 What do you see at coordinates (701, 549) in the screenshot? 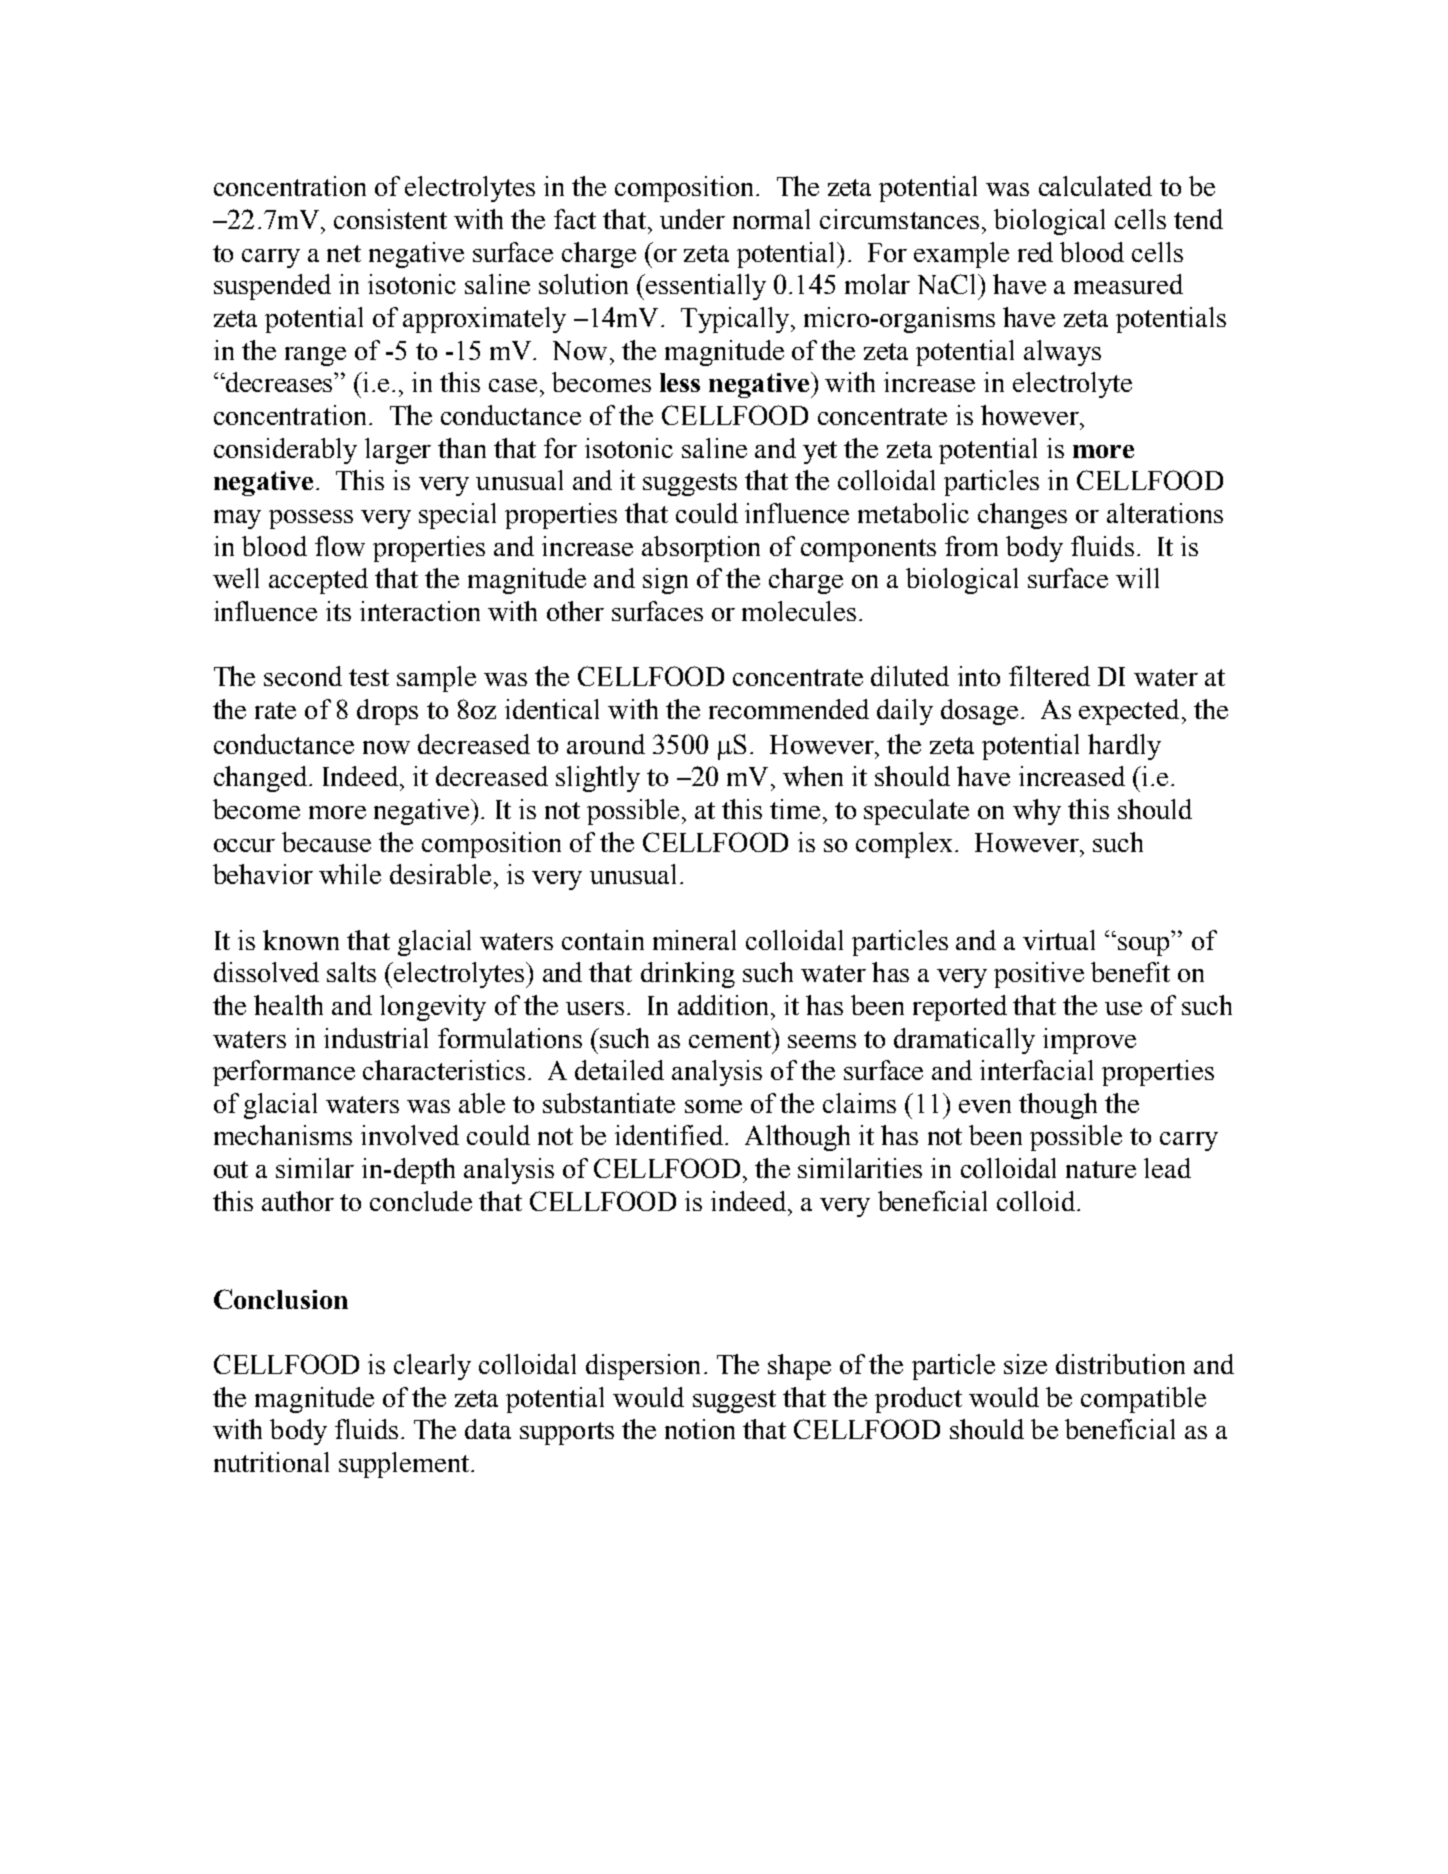
I see `absorption` at bounding box center [701, 549].
